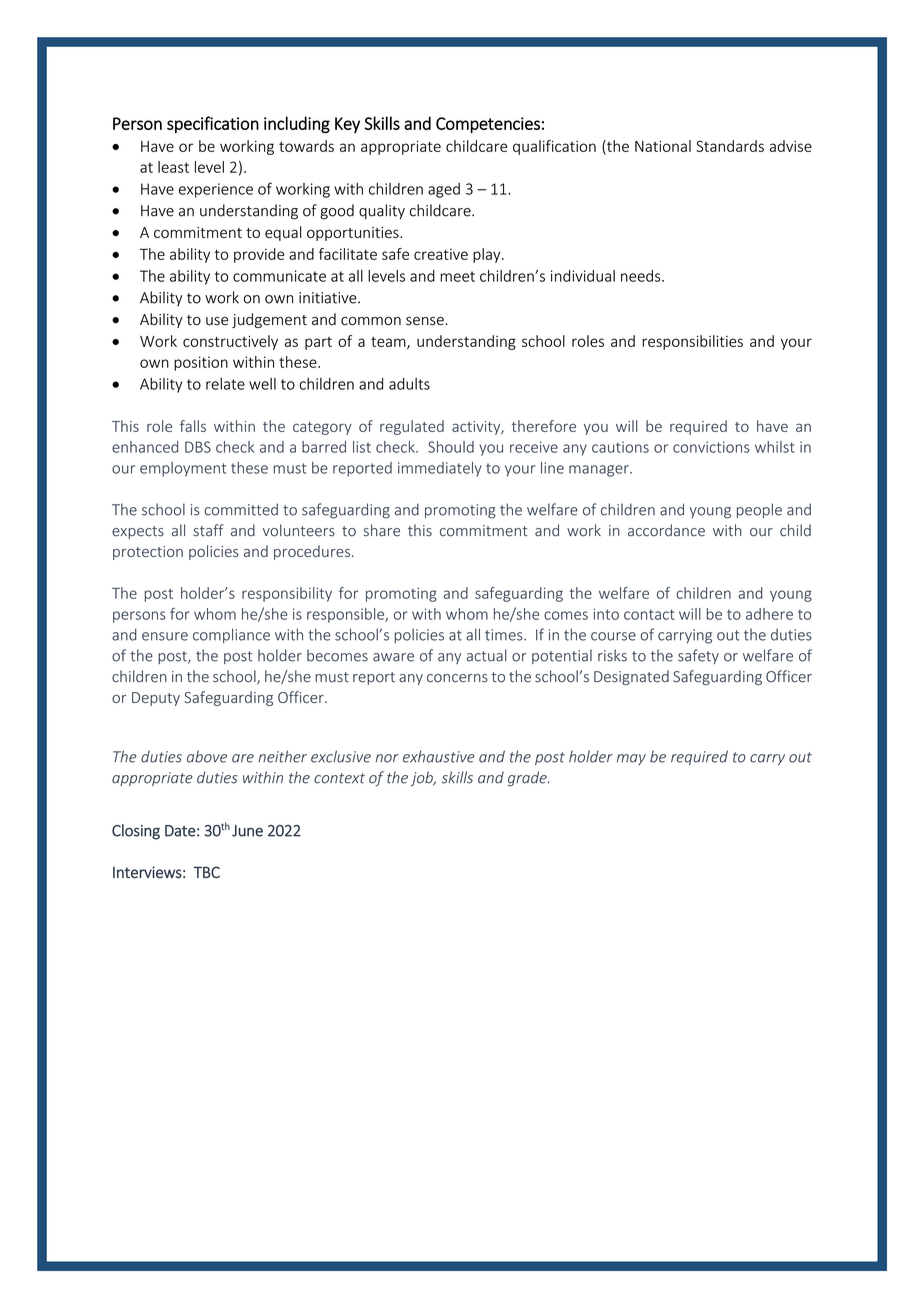 Image resolution: width=924 pixels, height=1308 pixels. Describe the element at coordinates (488, 125) in the screenshot. I see `Competencies` at that location.
